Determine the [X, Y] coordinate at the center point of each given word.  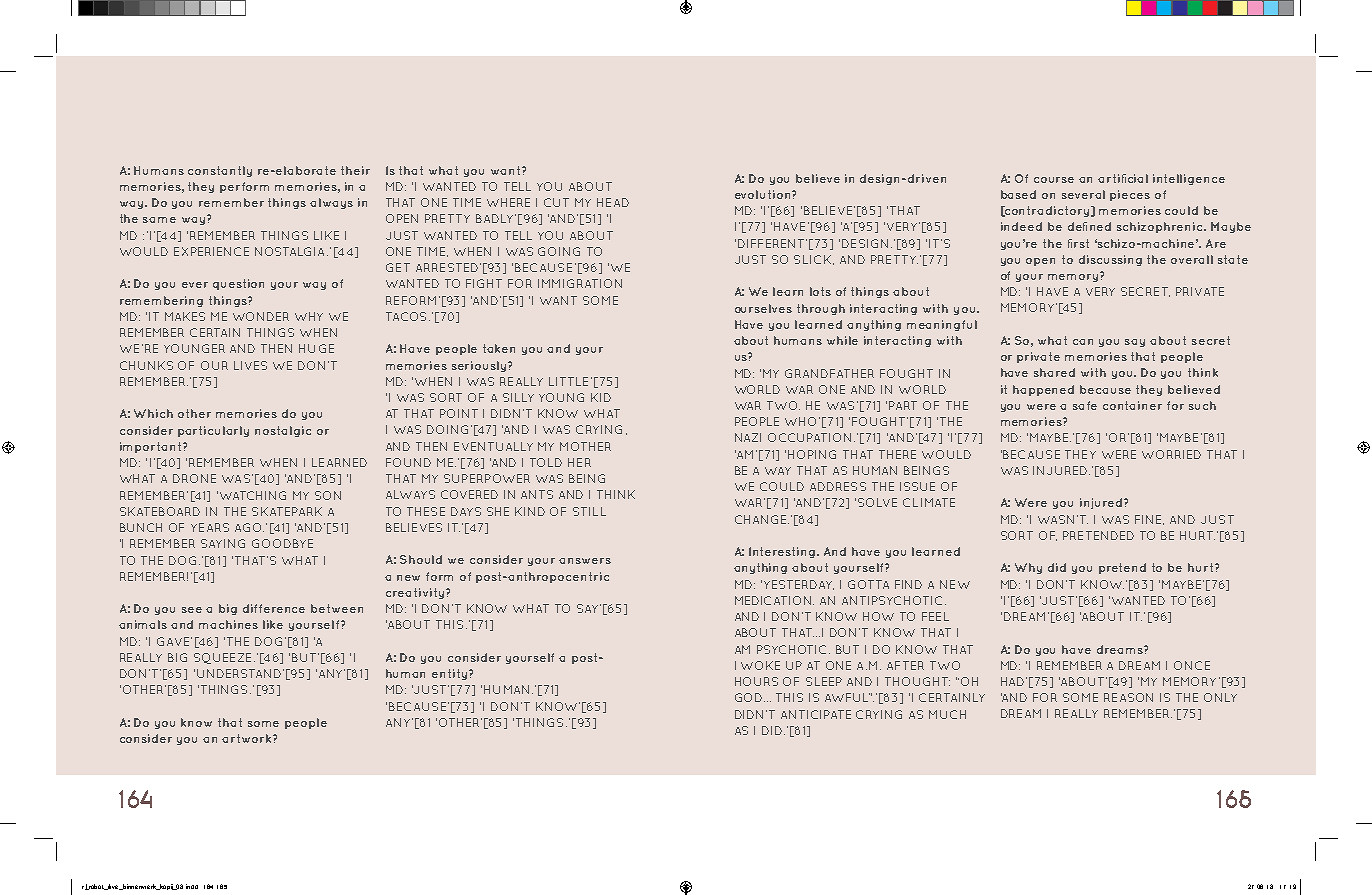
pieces [1130, 195]
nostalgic [283, 431]
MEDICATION [774, 600]
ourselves [763, 308]
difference [274, 608]
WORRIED [1171, 454]
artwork [248, 738]
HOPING [812, 454]
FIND [908, 584]
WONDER [261, 316]
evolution [762, 194]
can [1083, 342]
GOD [748, 697]
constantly [220, 171]
